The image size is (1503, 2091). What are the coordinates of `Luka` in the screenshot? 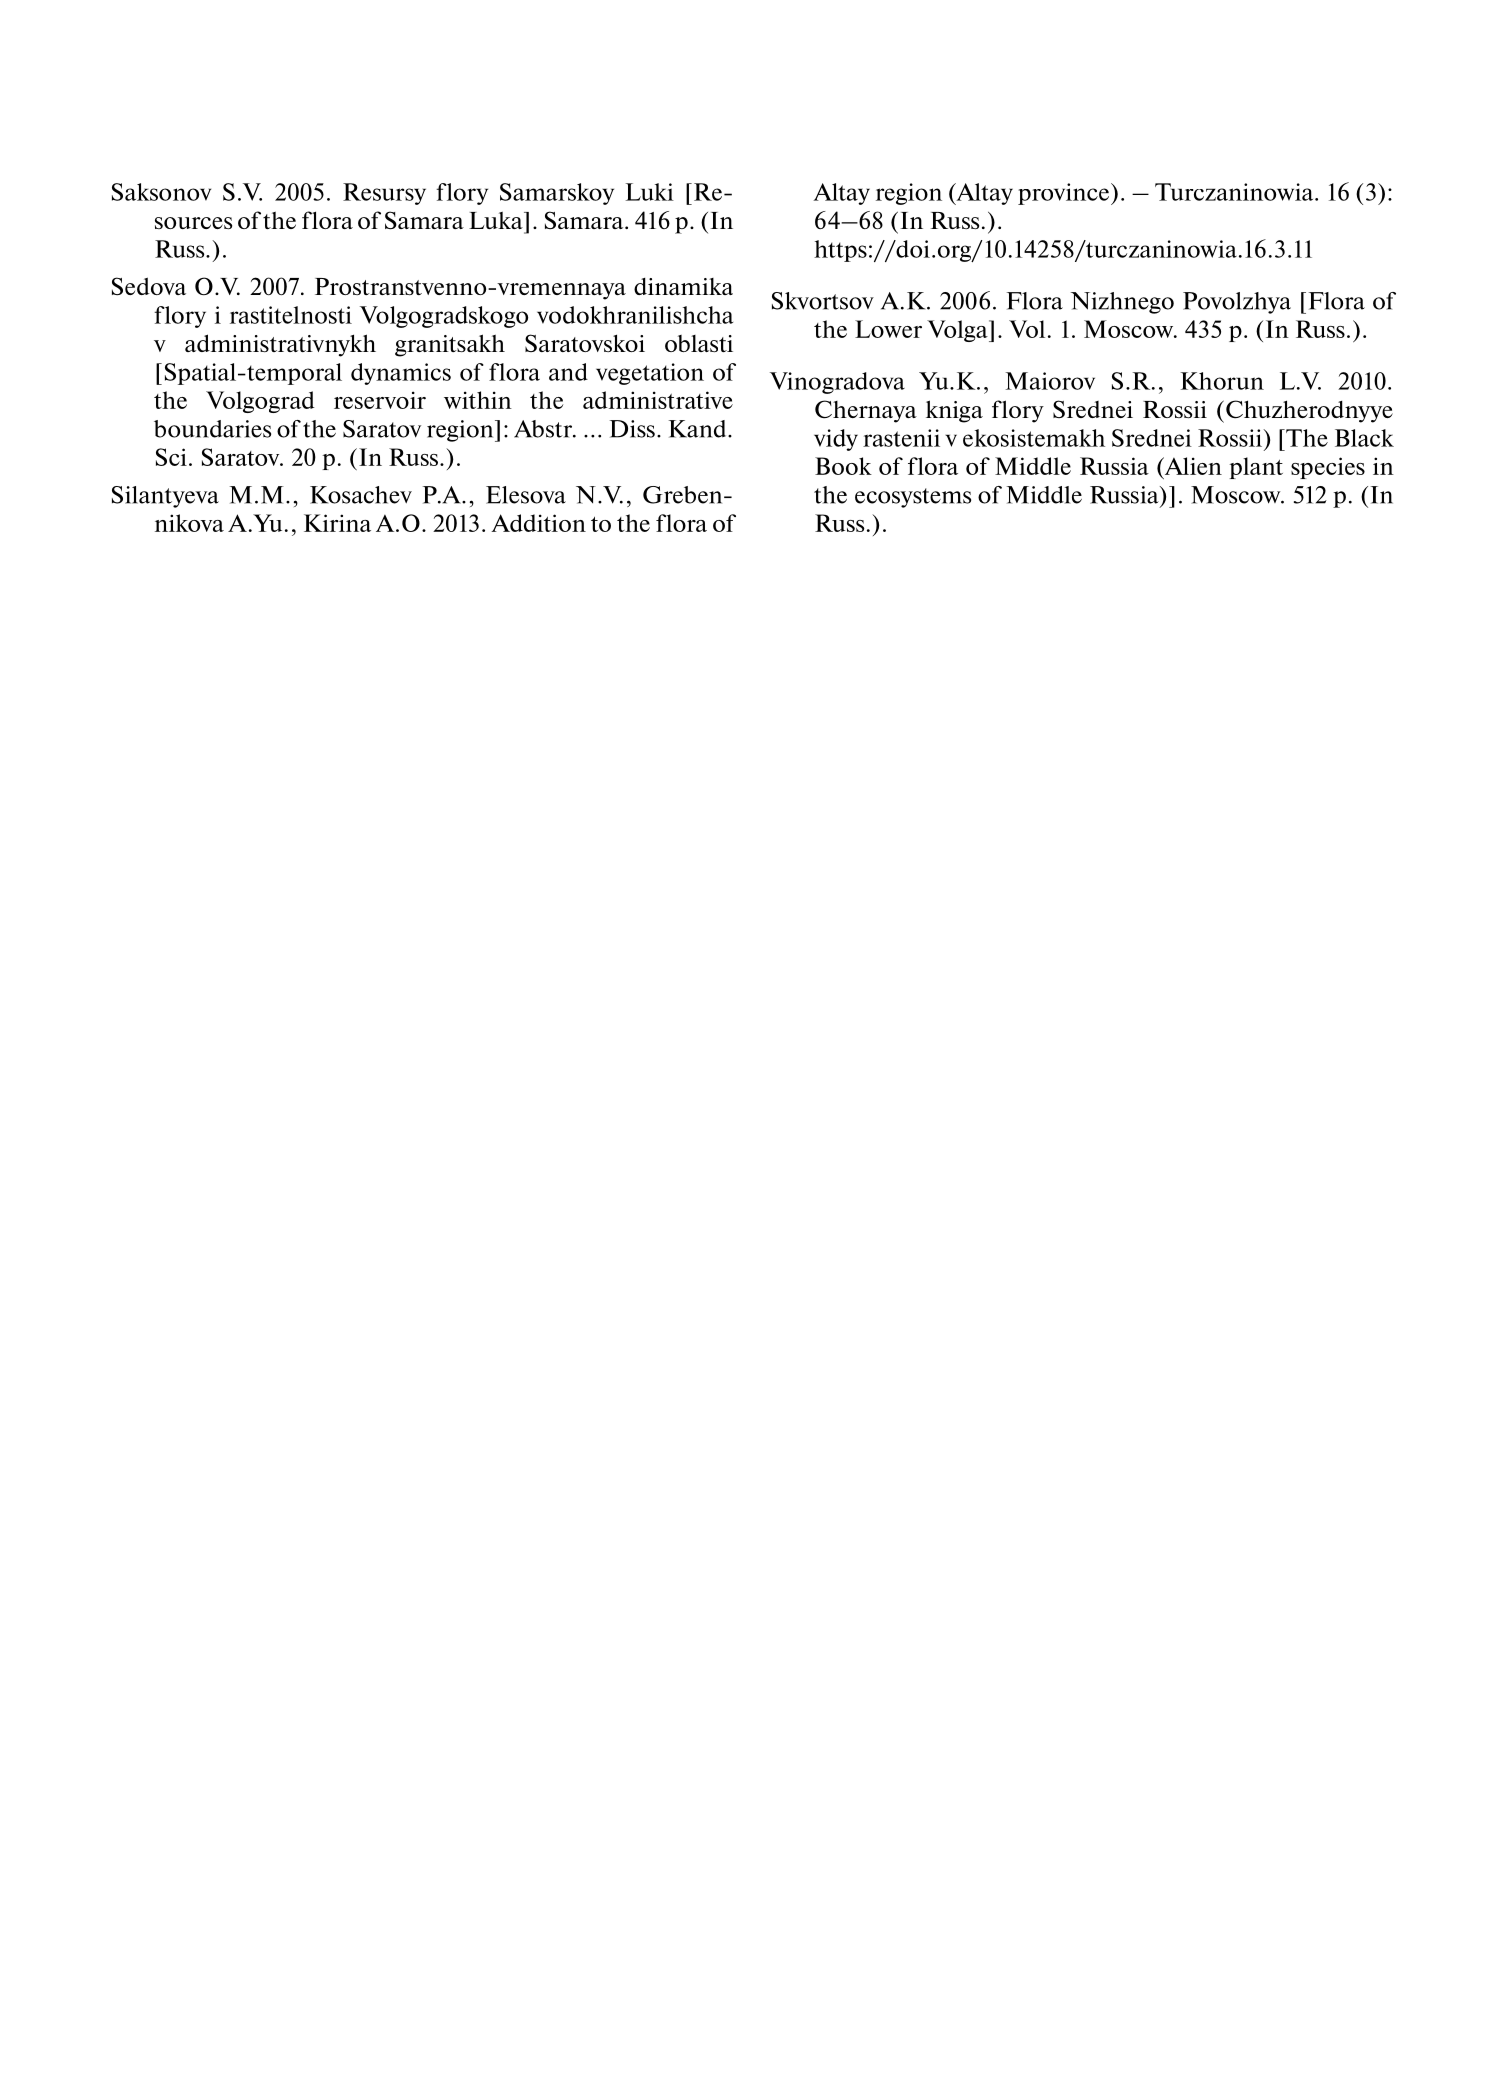 It's located at (497, 220).
